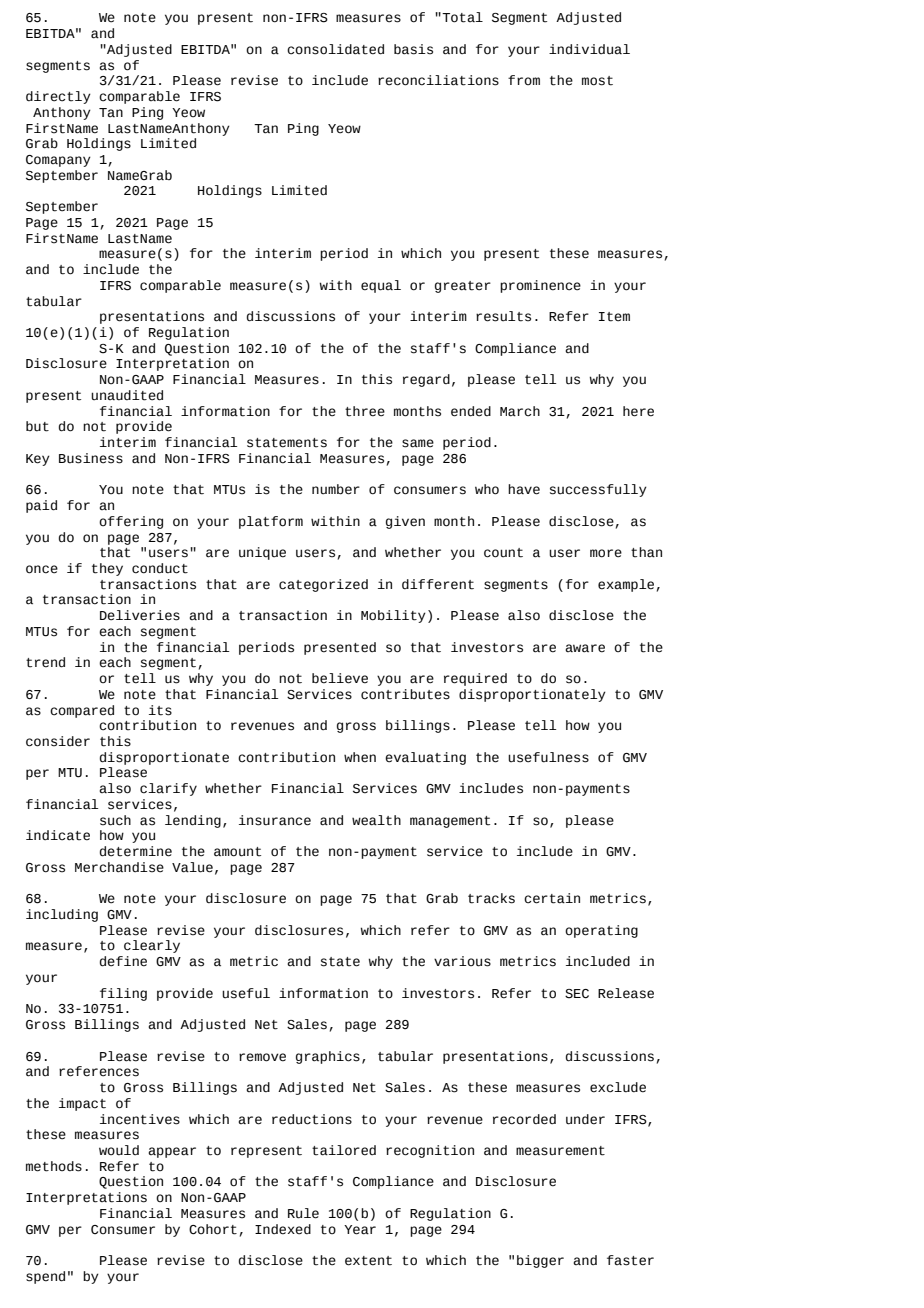  What do you see at coordinates (381, 286) in the document?
I see `equal` at bounding box center [381, 286].
